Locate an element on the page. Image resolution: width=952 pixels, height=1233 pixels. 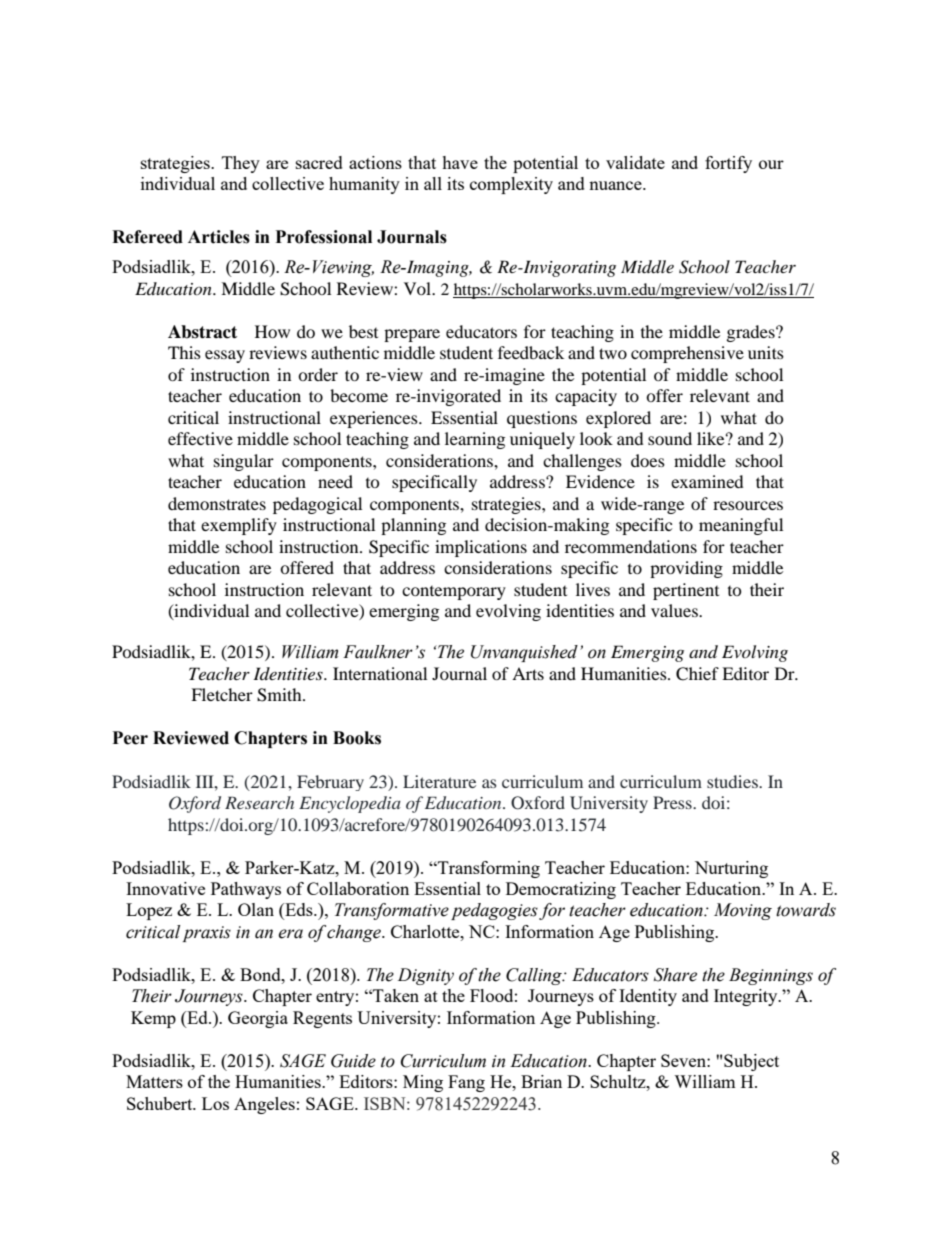
contemporary is located at coordinates (454, 593).
